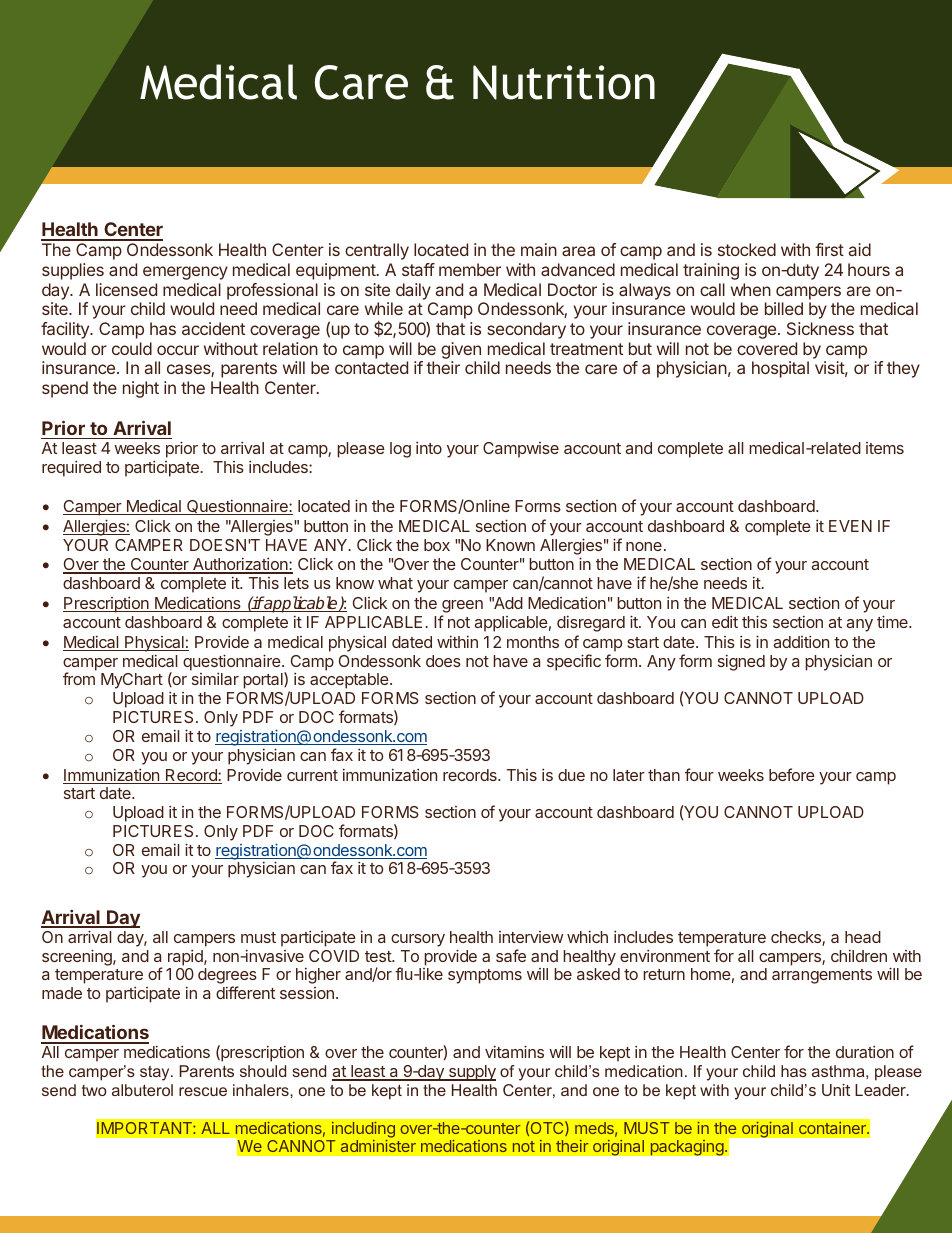 The width and height of the screenshot is (952, 1233). I want to click on night, so click(141, 389).
